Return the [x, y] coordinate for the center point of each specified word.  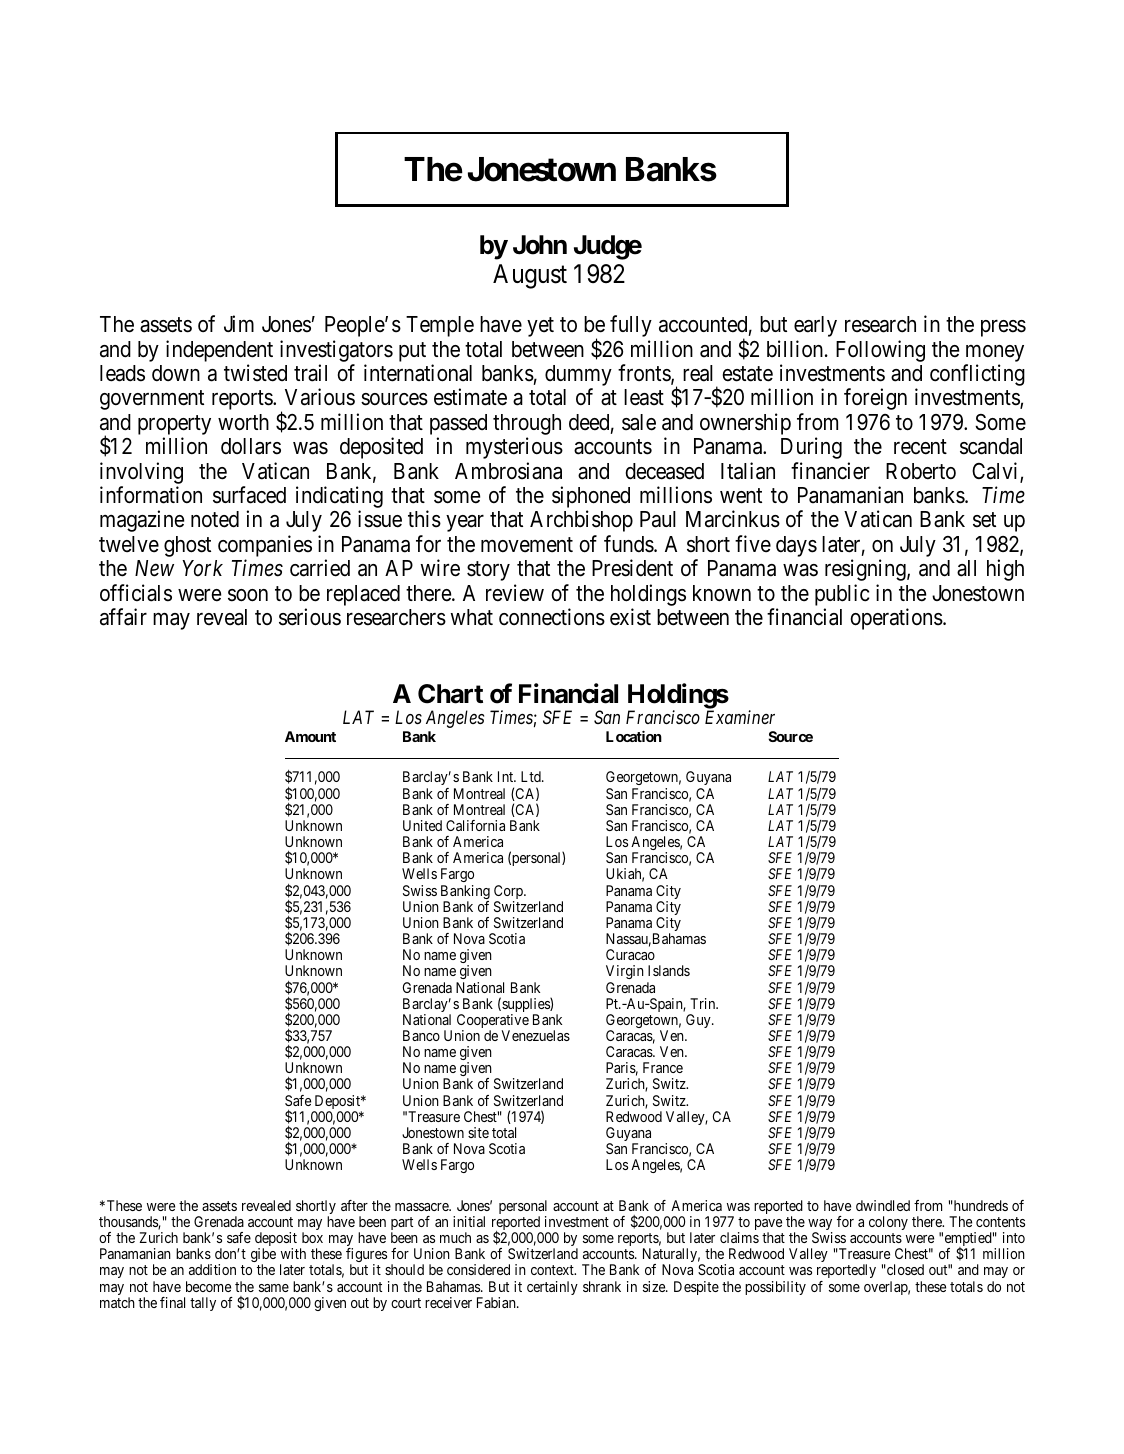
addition [212, 1269]
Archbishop [581, 521]
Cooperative [493, 1022]
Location [634, 736]
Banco [421, 1035]
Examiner [740, 717]
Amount [310, 736]
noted [215, 519]
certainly [552, 1288]
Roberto [921, 471]
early [815, 326]
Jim [239, 323]
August [530, 276]
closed [904, 1269]
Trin [704, 1003]
